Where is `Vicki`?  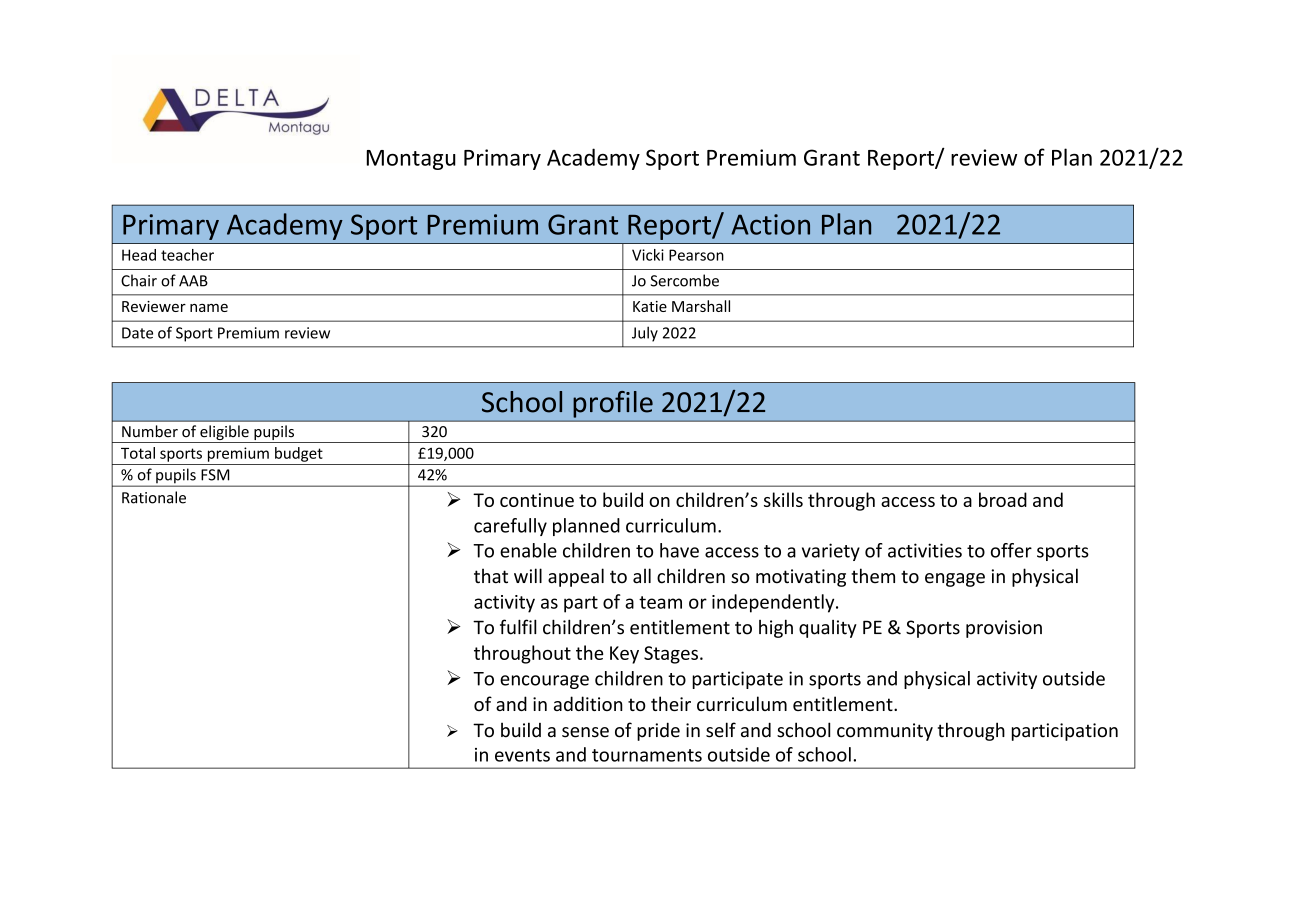 Vicki is located at coordinates (648, 255).
